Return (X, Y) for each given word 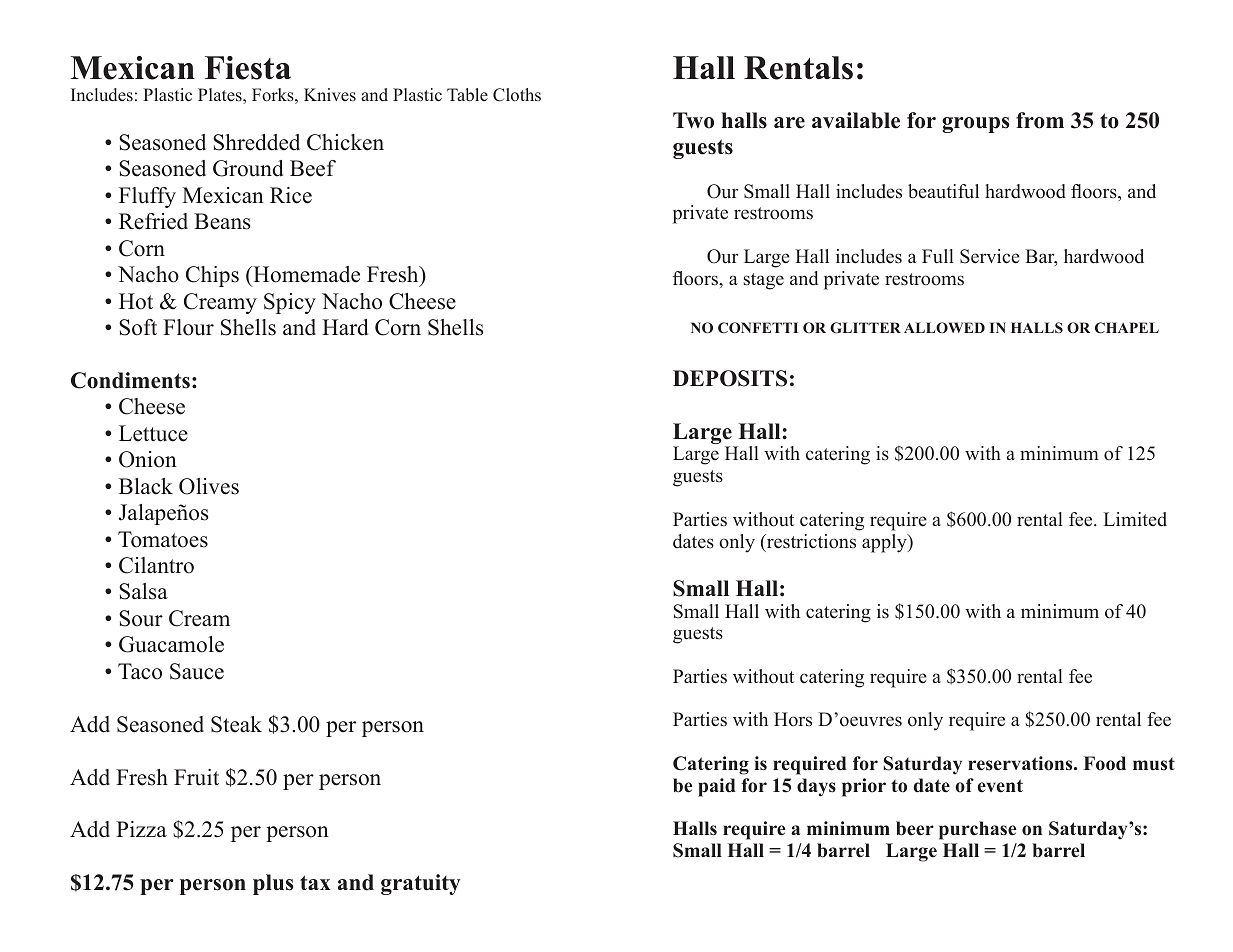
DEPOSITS (730, 378)
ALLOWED (944, 327)
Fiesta (248, 68)
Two (693, 120)
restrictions (810, 541)
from (1040, 120)
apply (885, 543)
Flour (188, 327)
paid (717, 787)
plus (273, 884)
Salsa (143, 591)
